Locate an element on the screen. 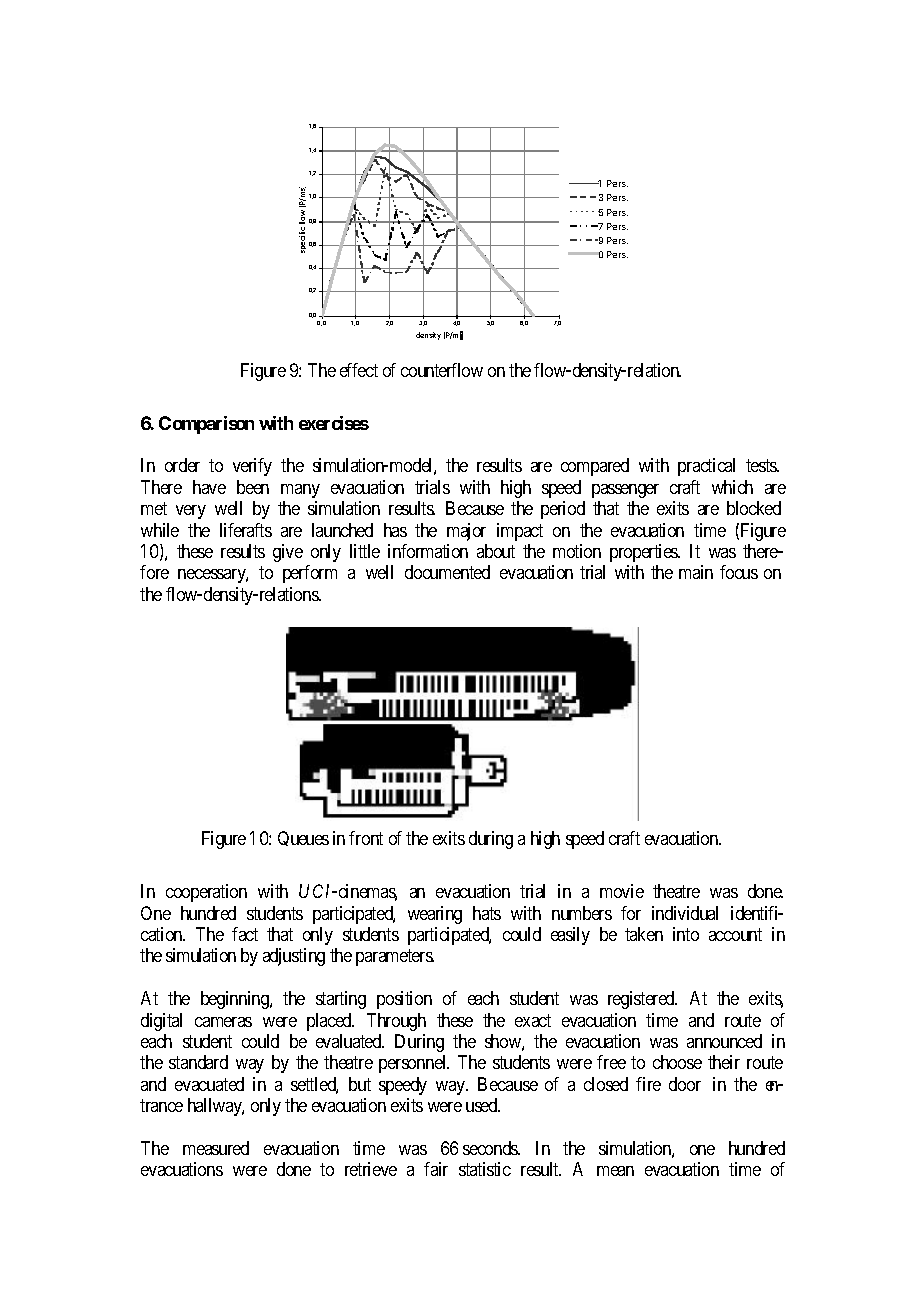 The height and width of the screenshot is (1307, 924). main is located at coordinates (696, 572).
